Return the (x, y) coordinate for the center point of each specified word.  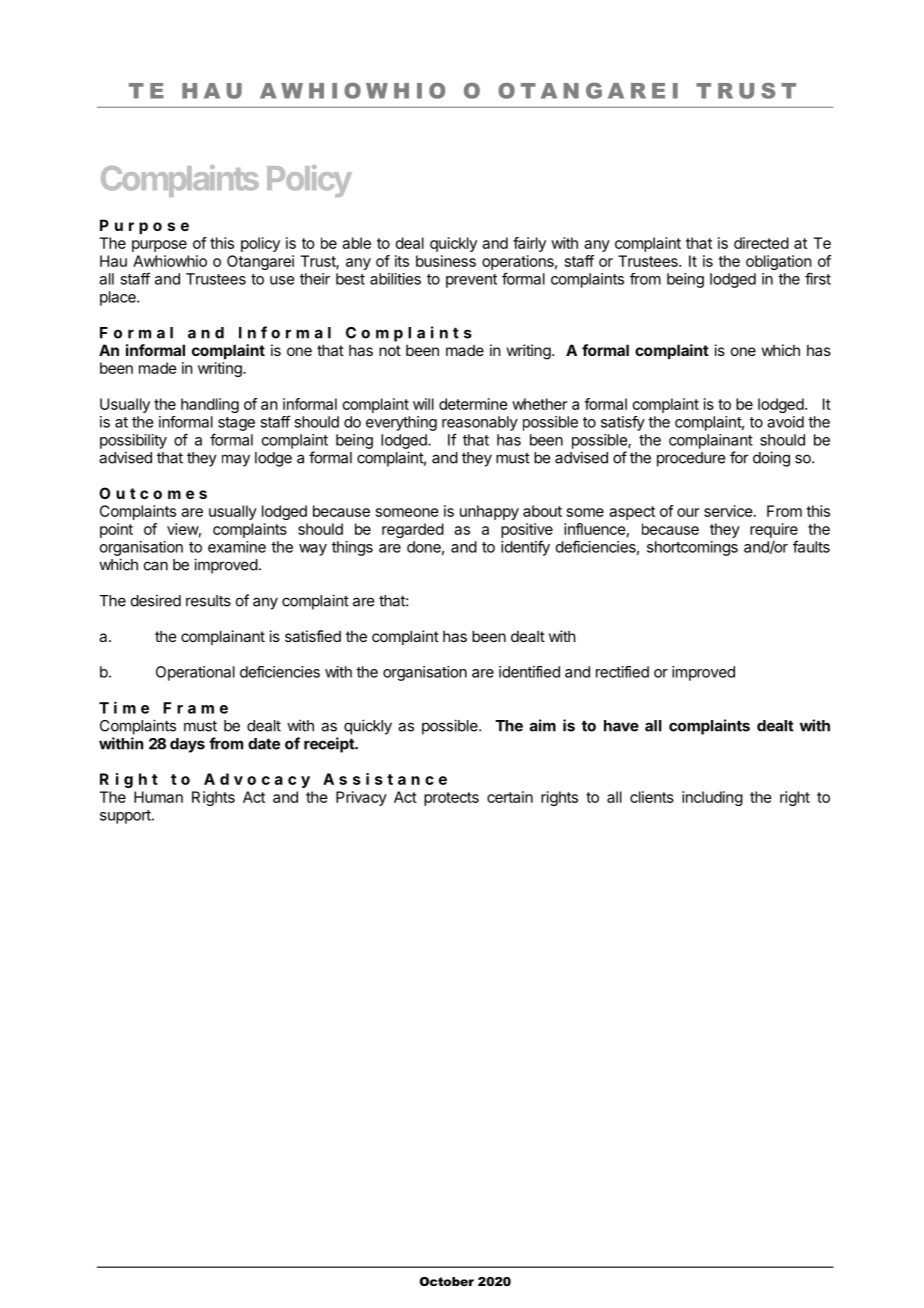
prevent (471, 281)
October (447, 1281)
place (119, 298)
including (712, 798)
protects (451, 799)
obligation (778, 262)
